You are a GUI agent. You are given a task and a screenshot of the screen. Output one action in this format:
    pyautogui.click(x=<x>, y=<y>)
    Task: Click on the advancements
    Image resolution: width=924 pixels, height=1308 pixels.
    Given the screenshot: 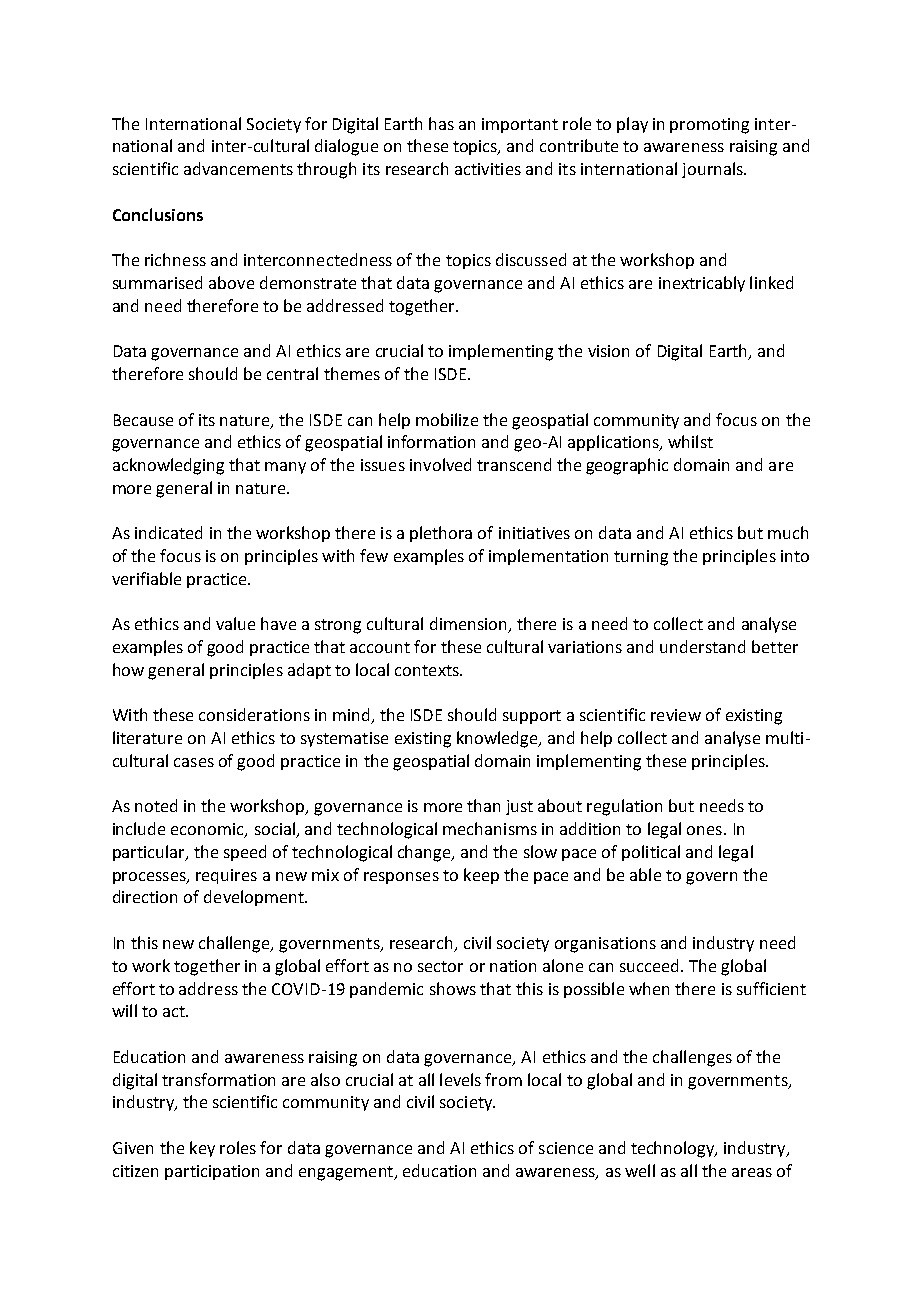 What is the action you would take?
    pyautogui.click(x=238, y=168)
